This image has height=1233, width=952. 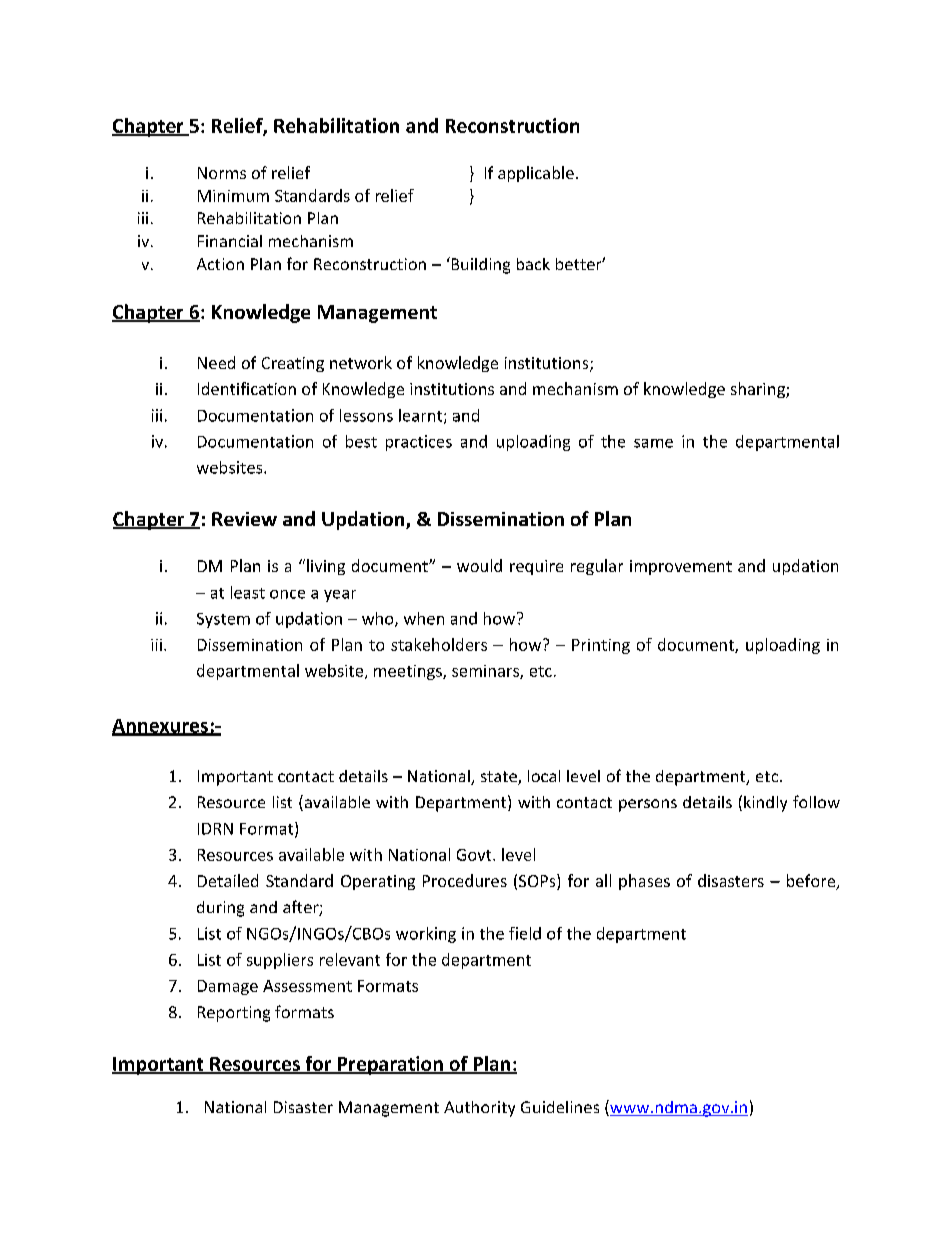 I want to click on applicable, so click(x=536, y=174).
